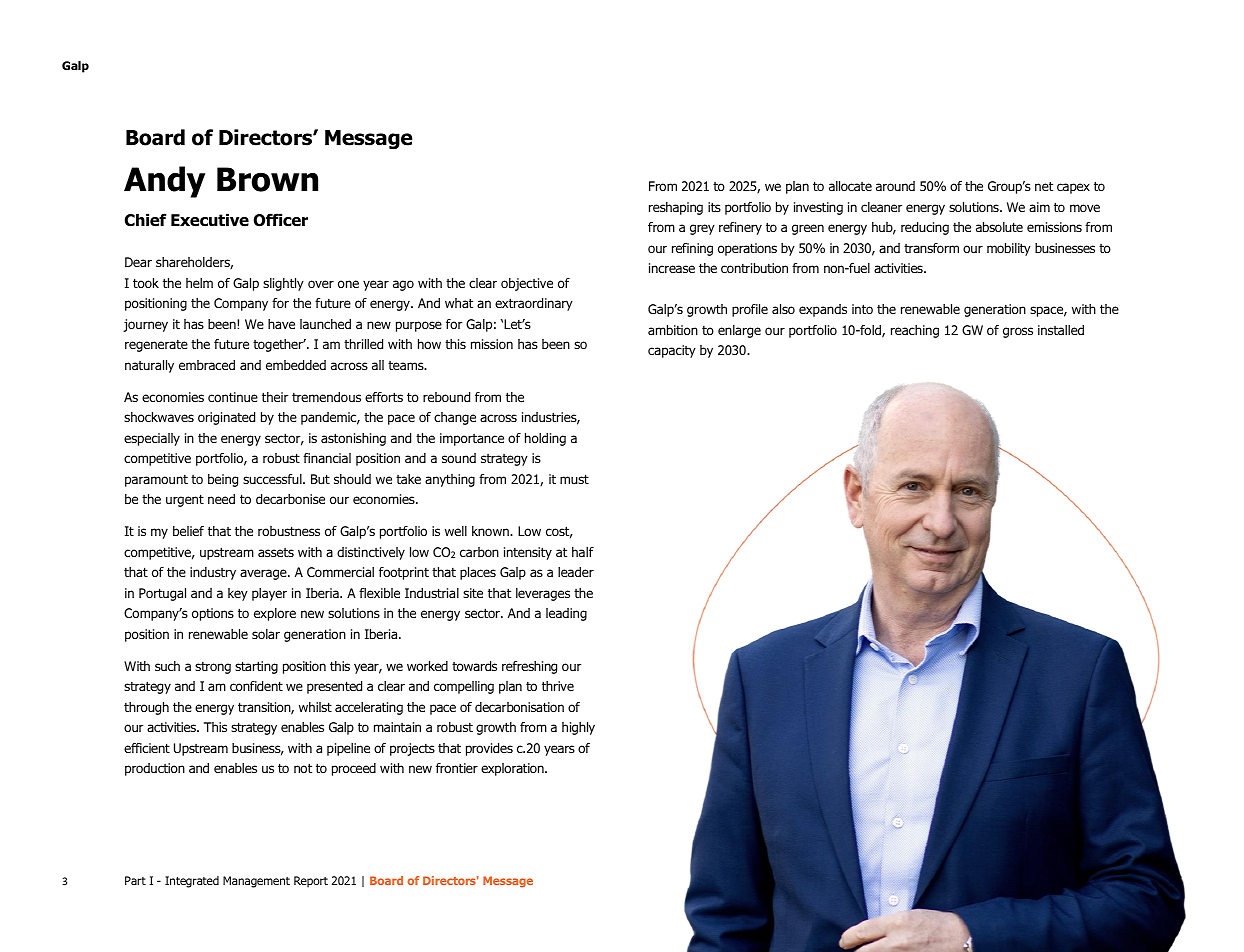 The height and width of the screenshot is (952, 1244). What do you see at coordinates (558, 686) in the screenshot?
I see `thrive` at bounding box center [558, 686].
